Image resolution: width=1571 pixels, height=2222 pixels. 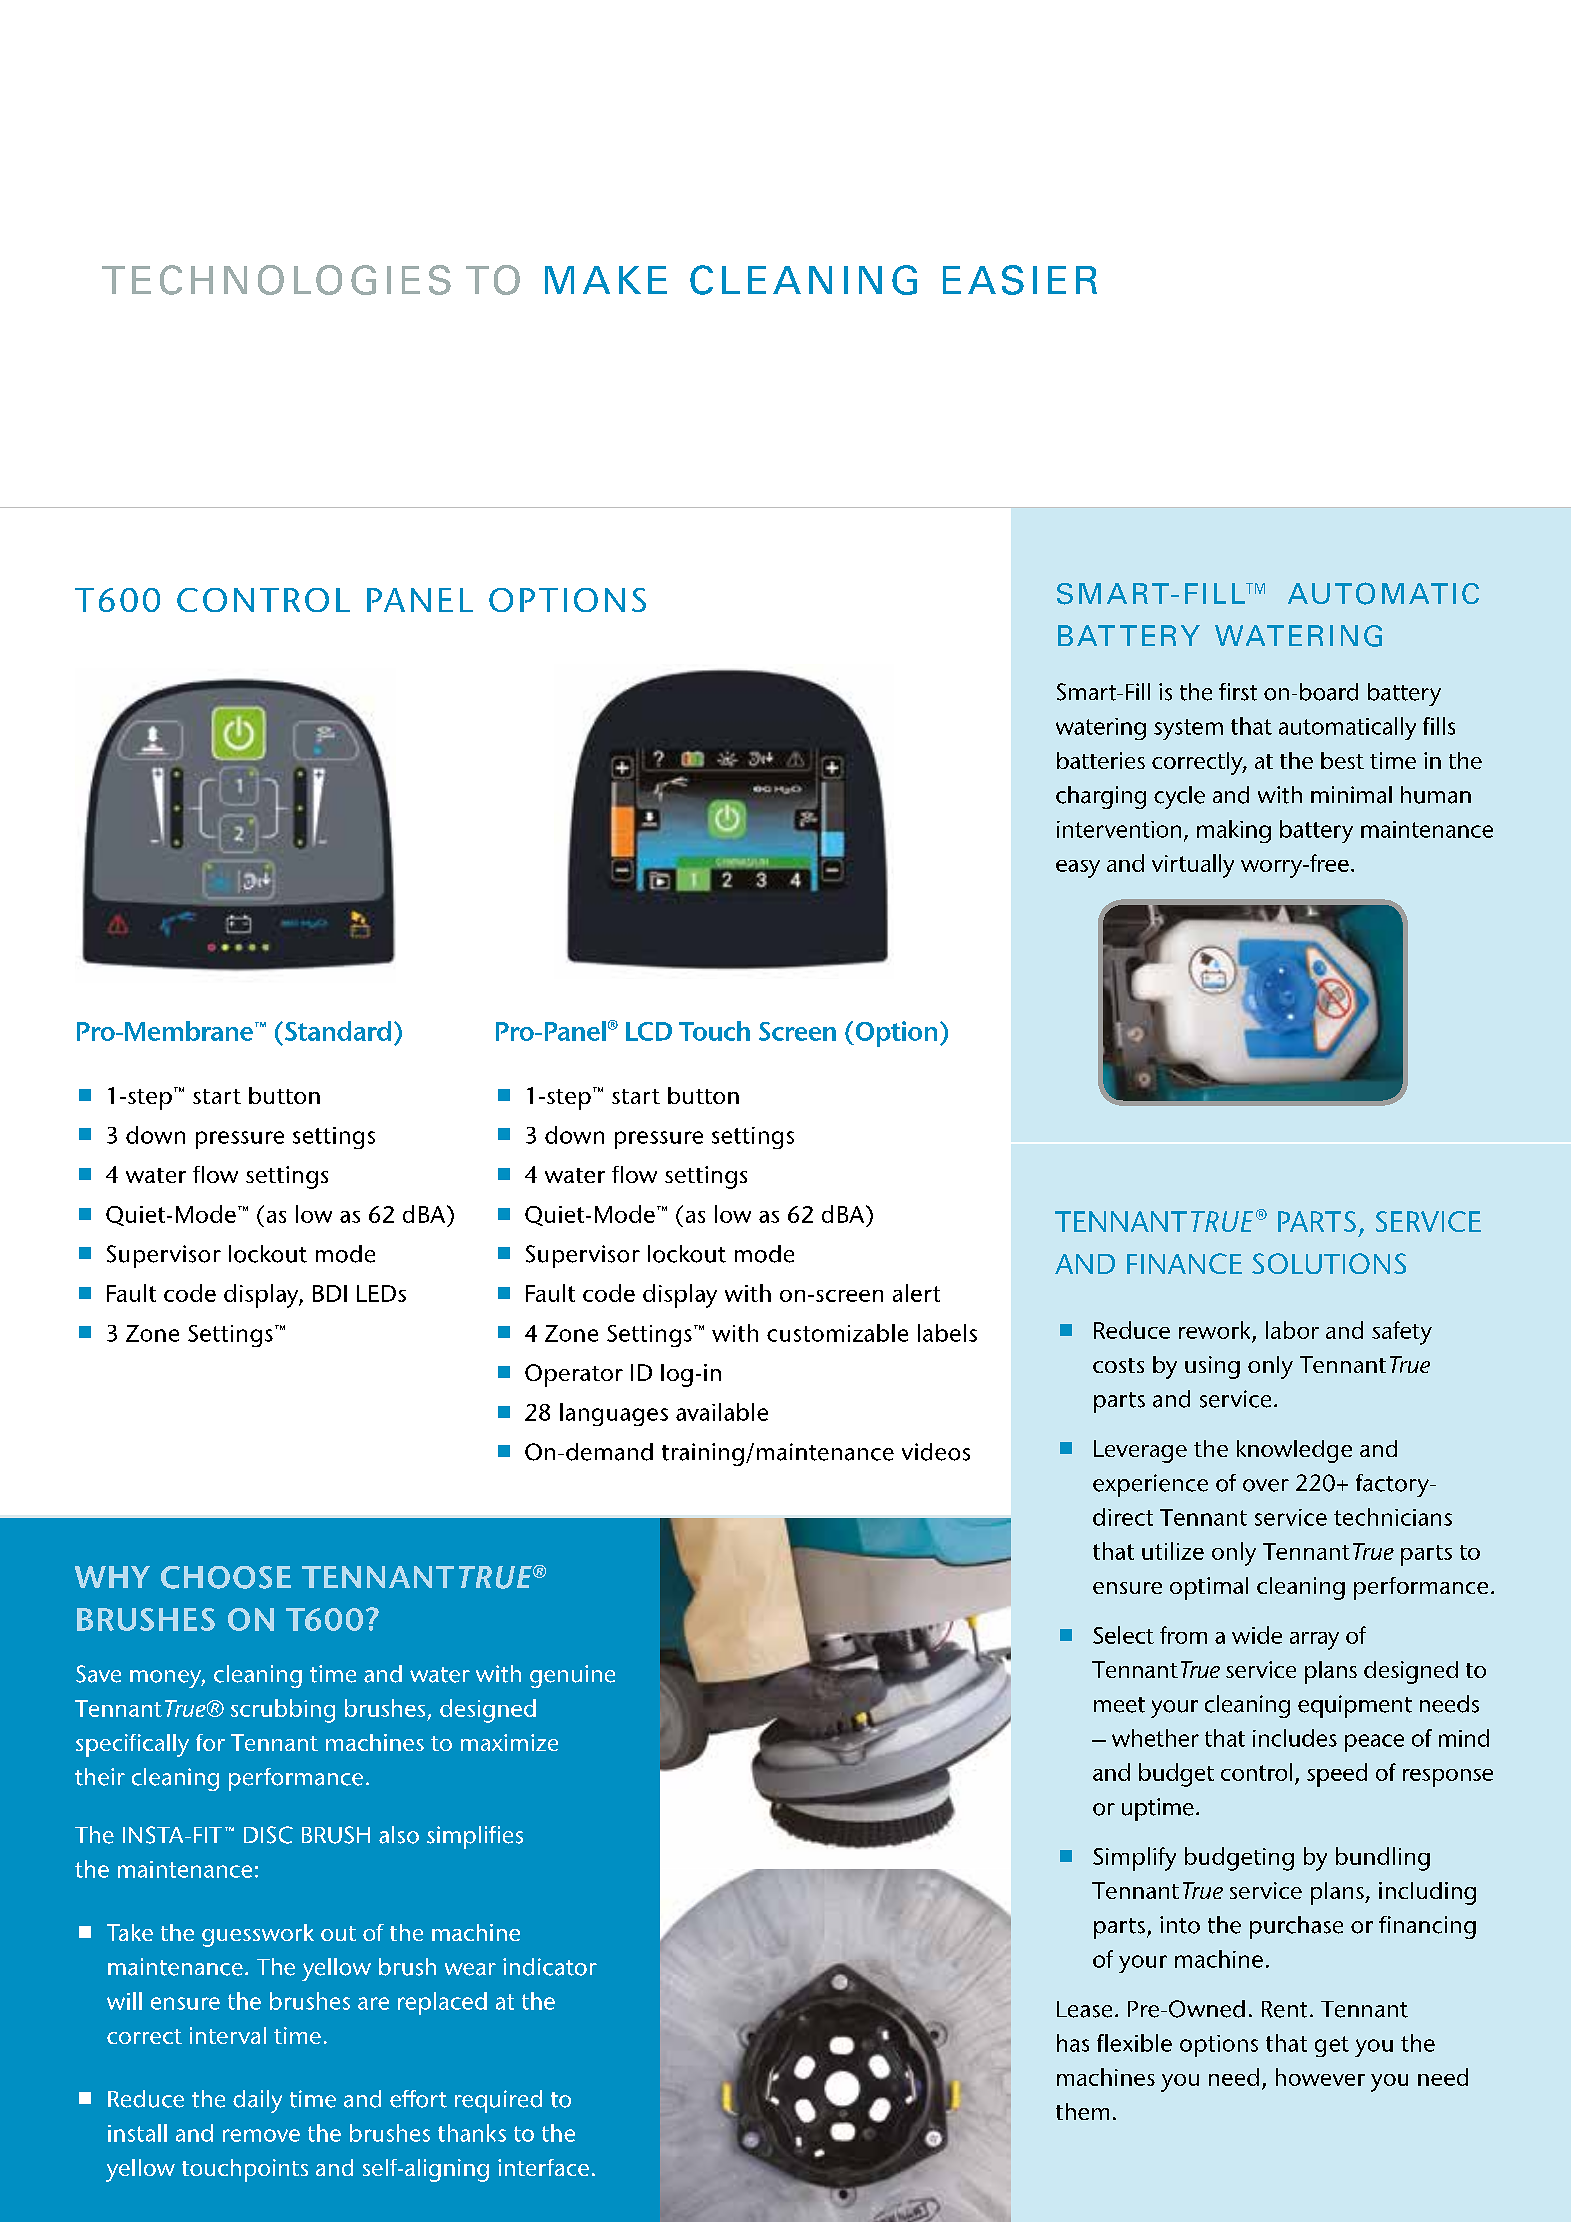 I want to click on EASIER, so click(x=1020, y=280).
